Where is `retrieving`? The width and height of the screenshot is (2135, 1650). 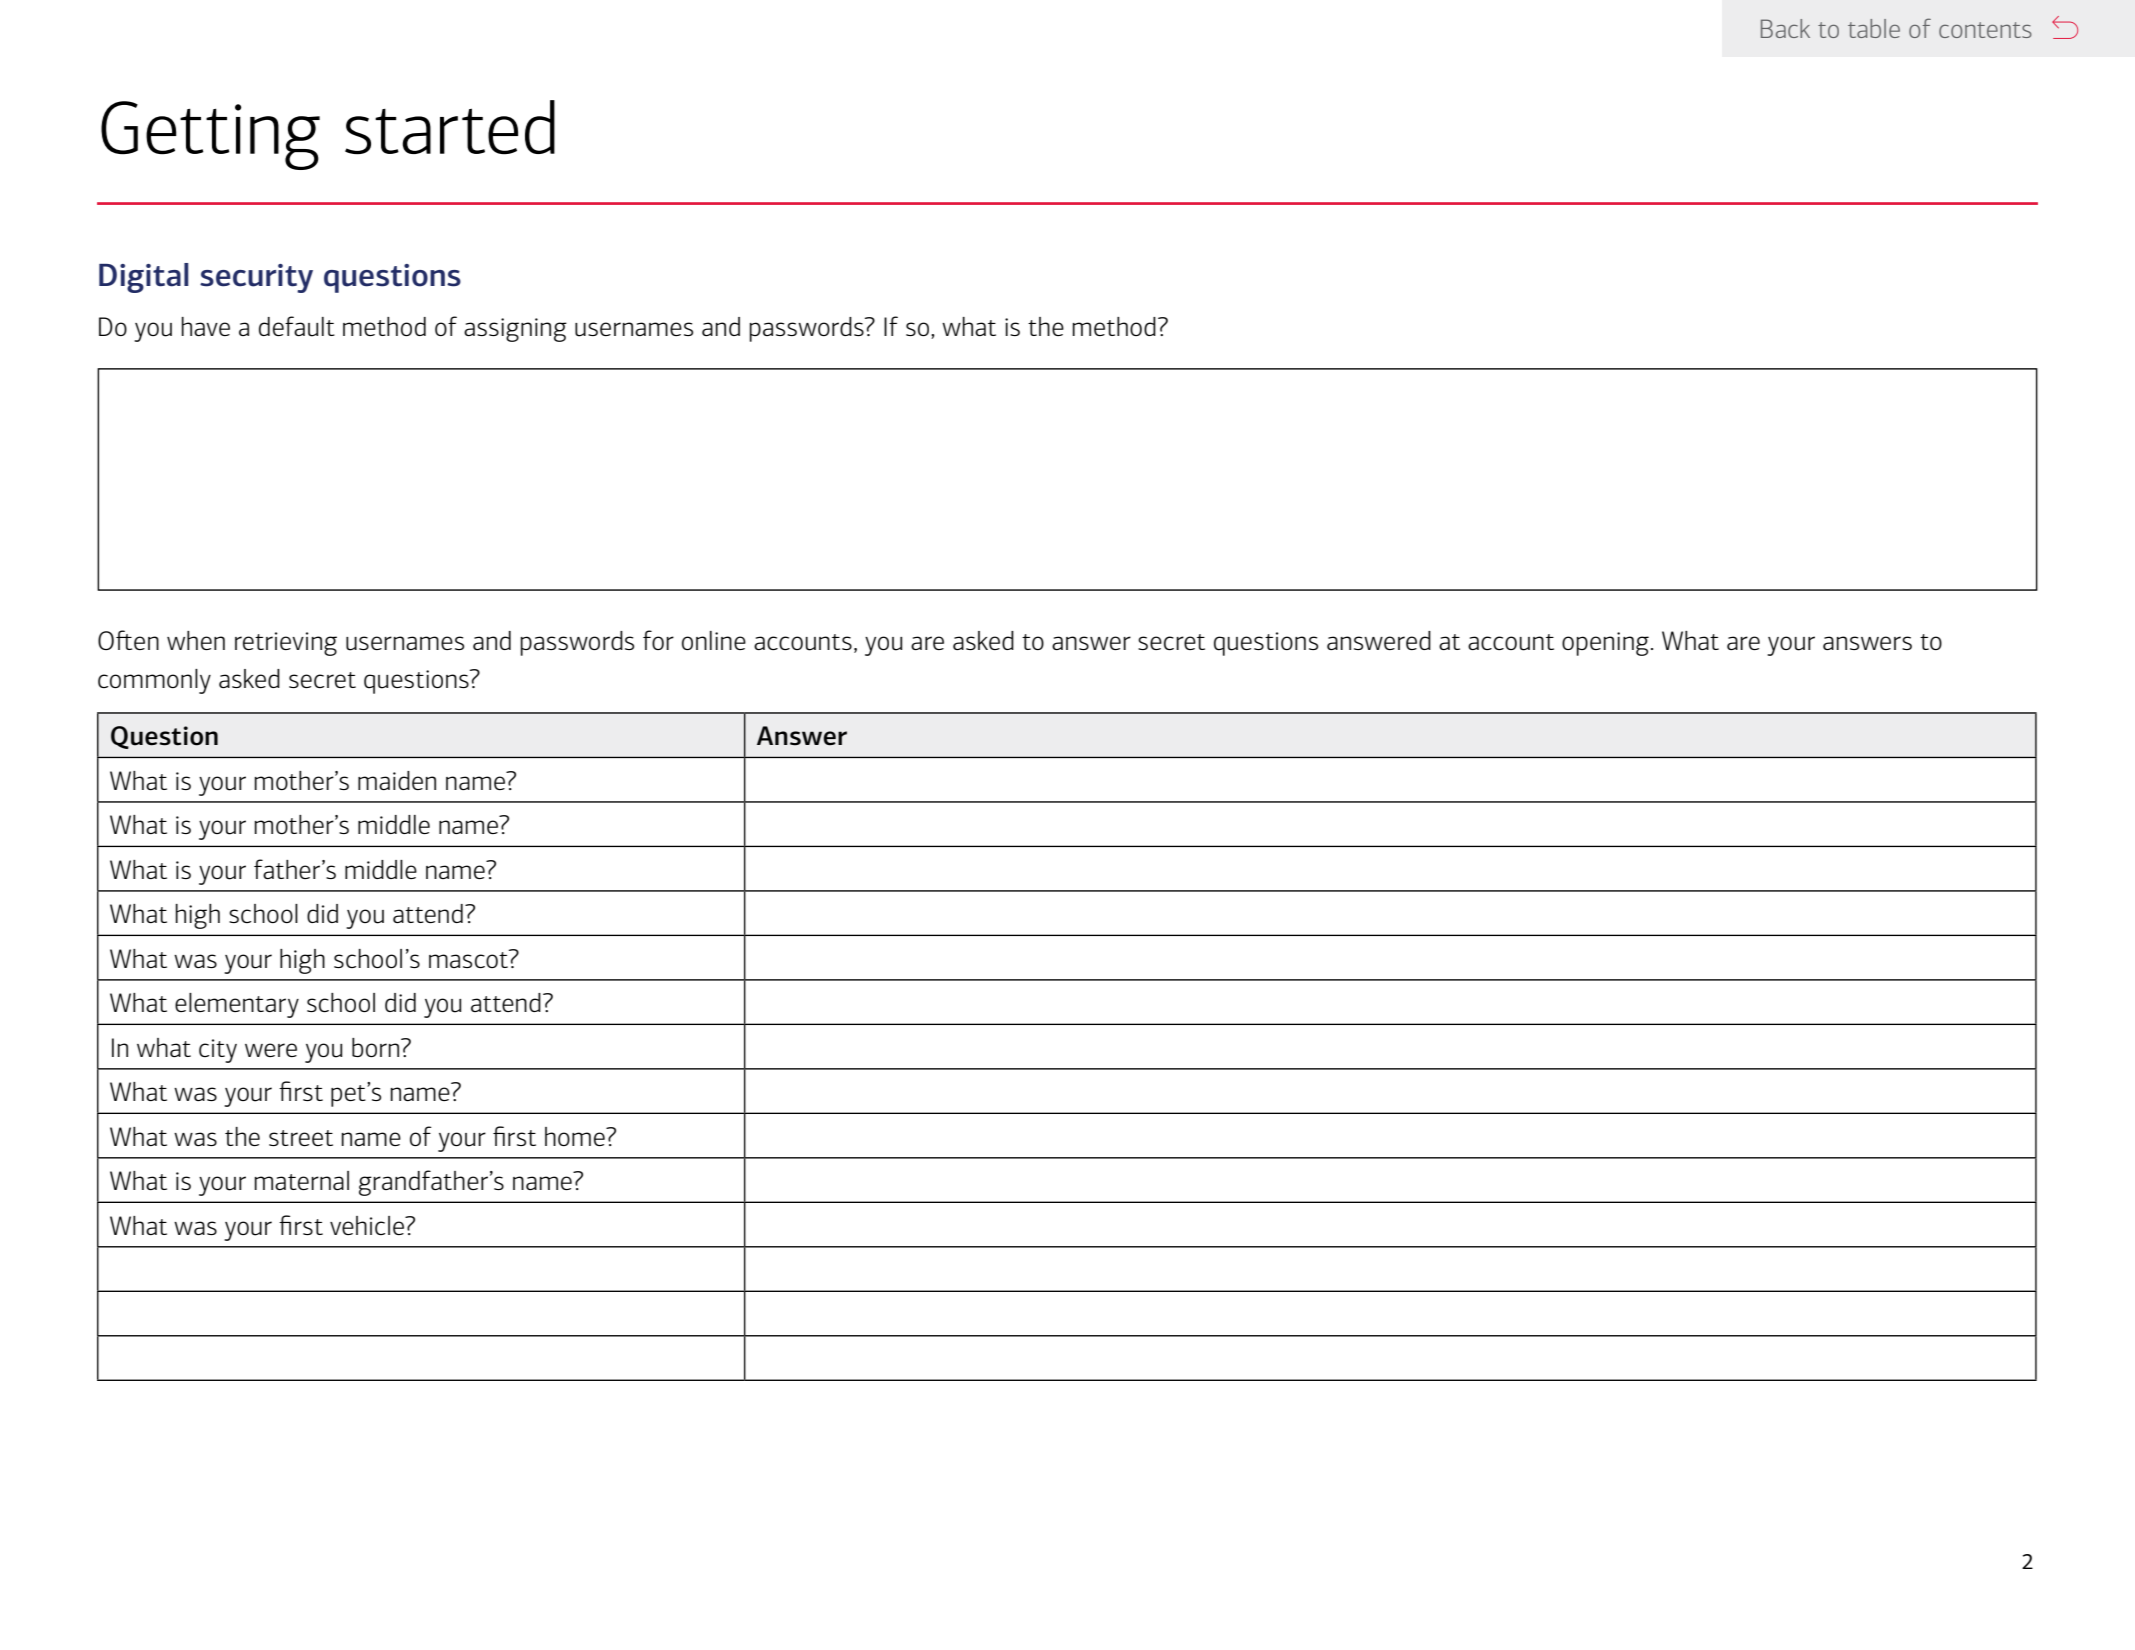 retrieving is located at coordinates (286, 644).
